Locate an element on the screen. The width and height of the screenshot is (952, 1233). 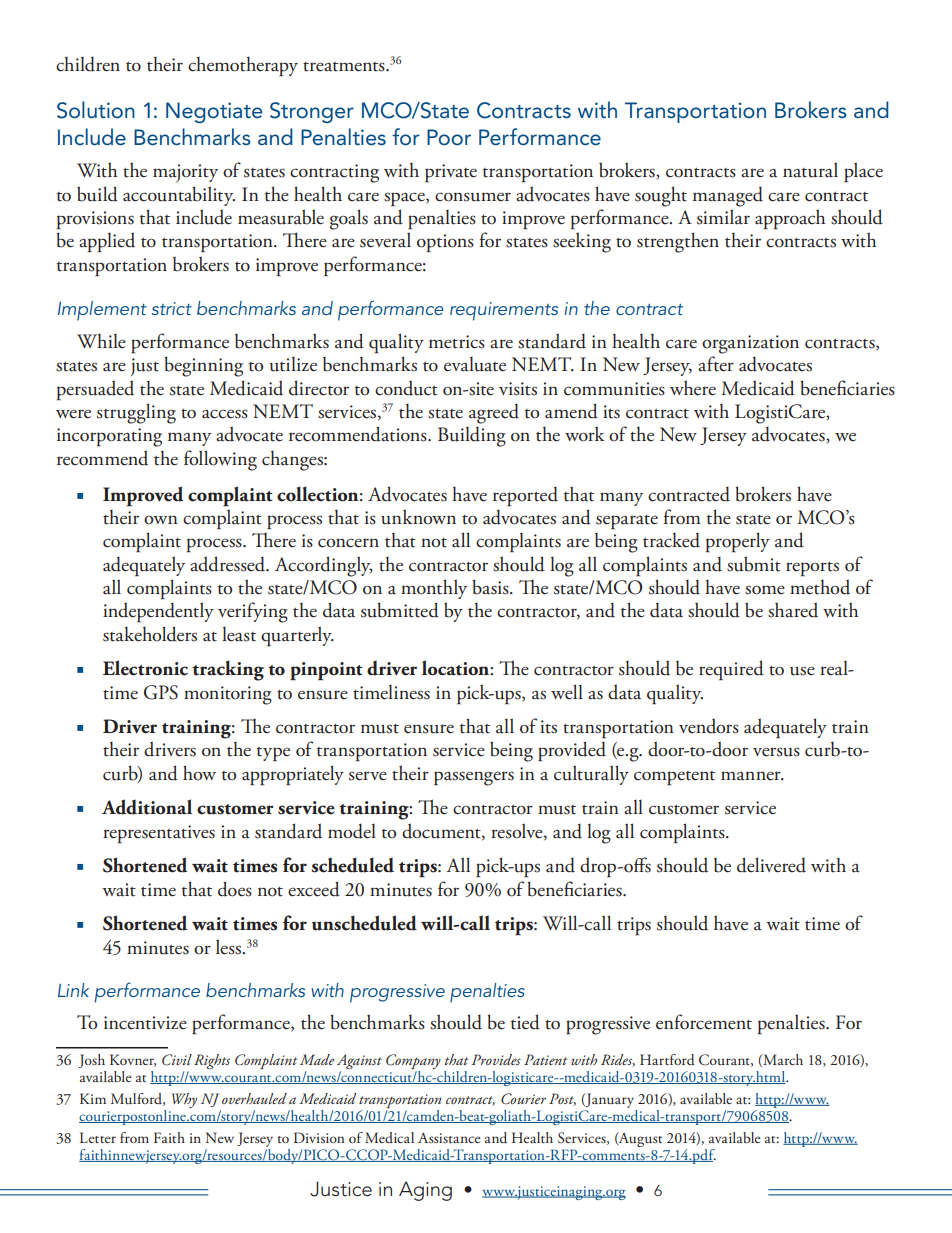
basis is located at coordinates (491, 587).
